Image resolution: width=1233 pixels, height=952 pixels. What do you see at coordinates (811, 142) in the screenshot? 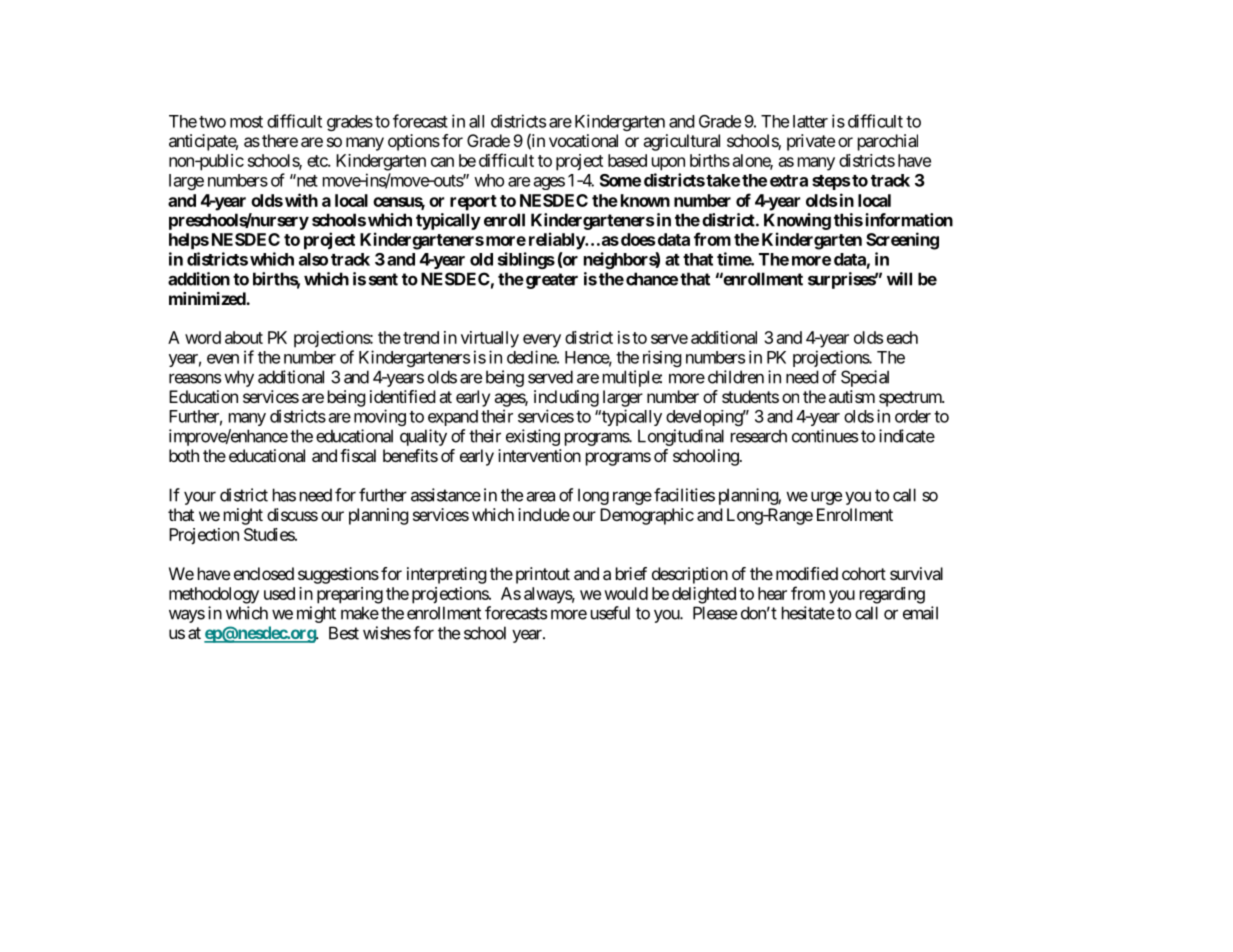
I see `private` at bounding box center [811, 142].
